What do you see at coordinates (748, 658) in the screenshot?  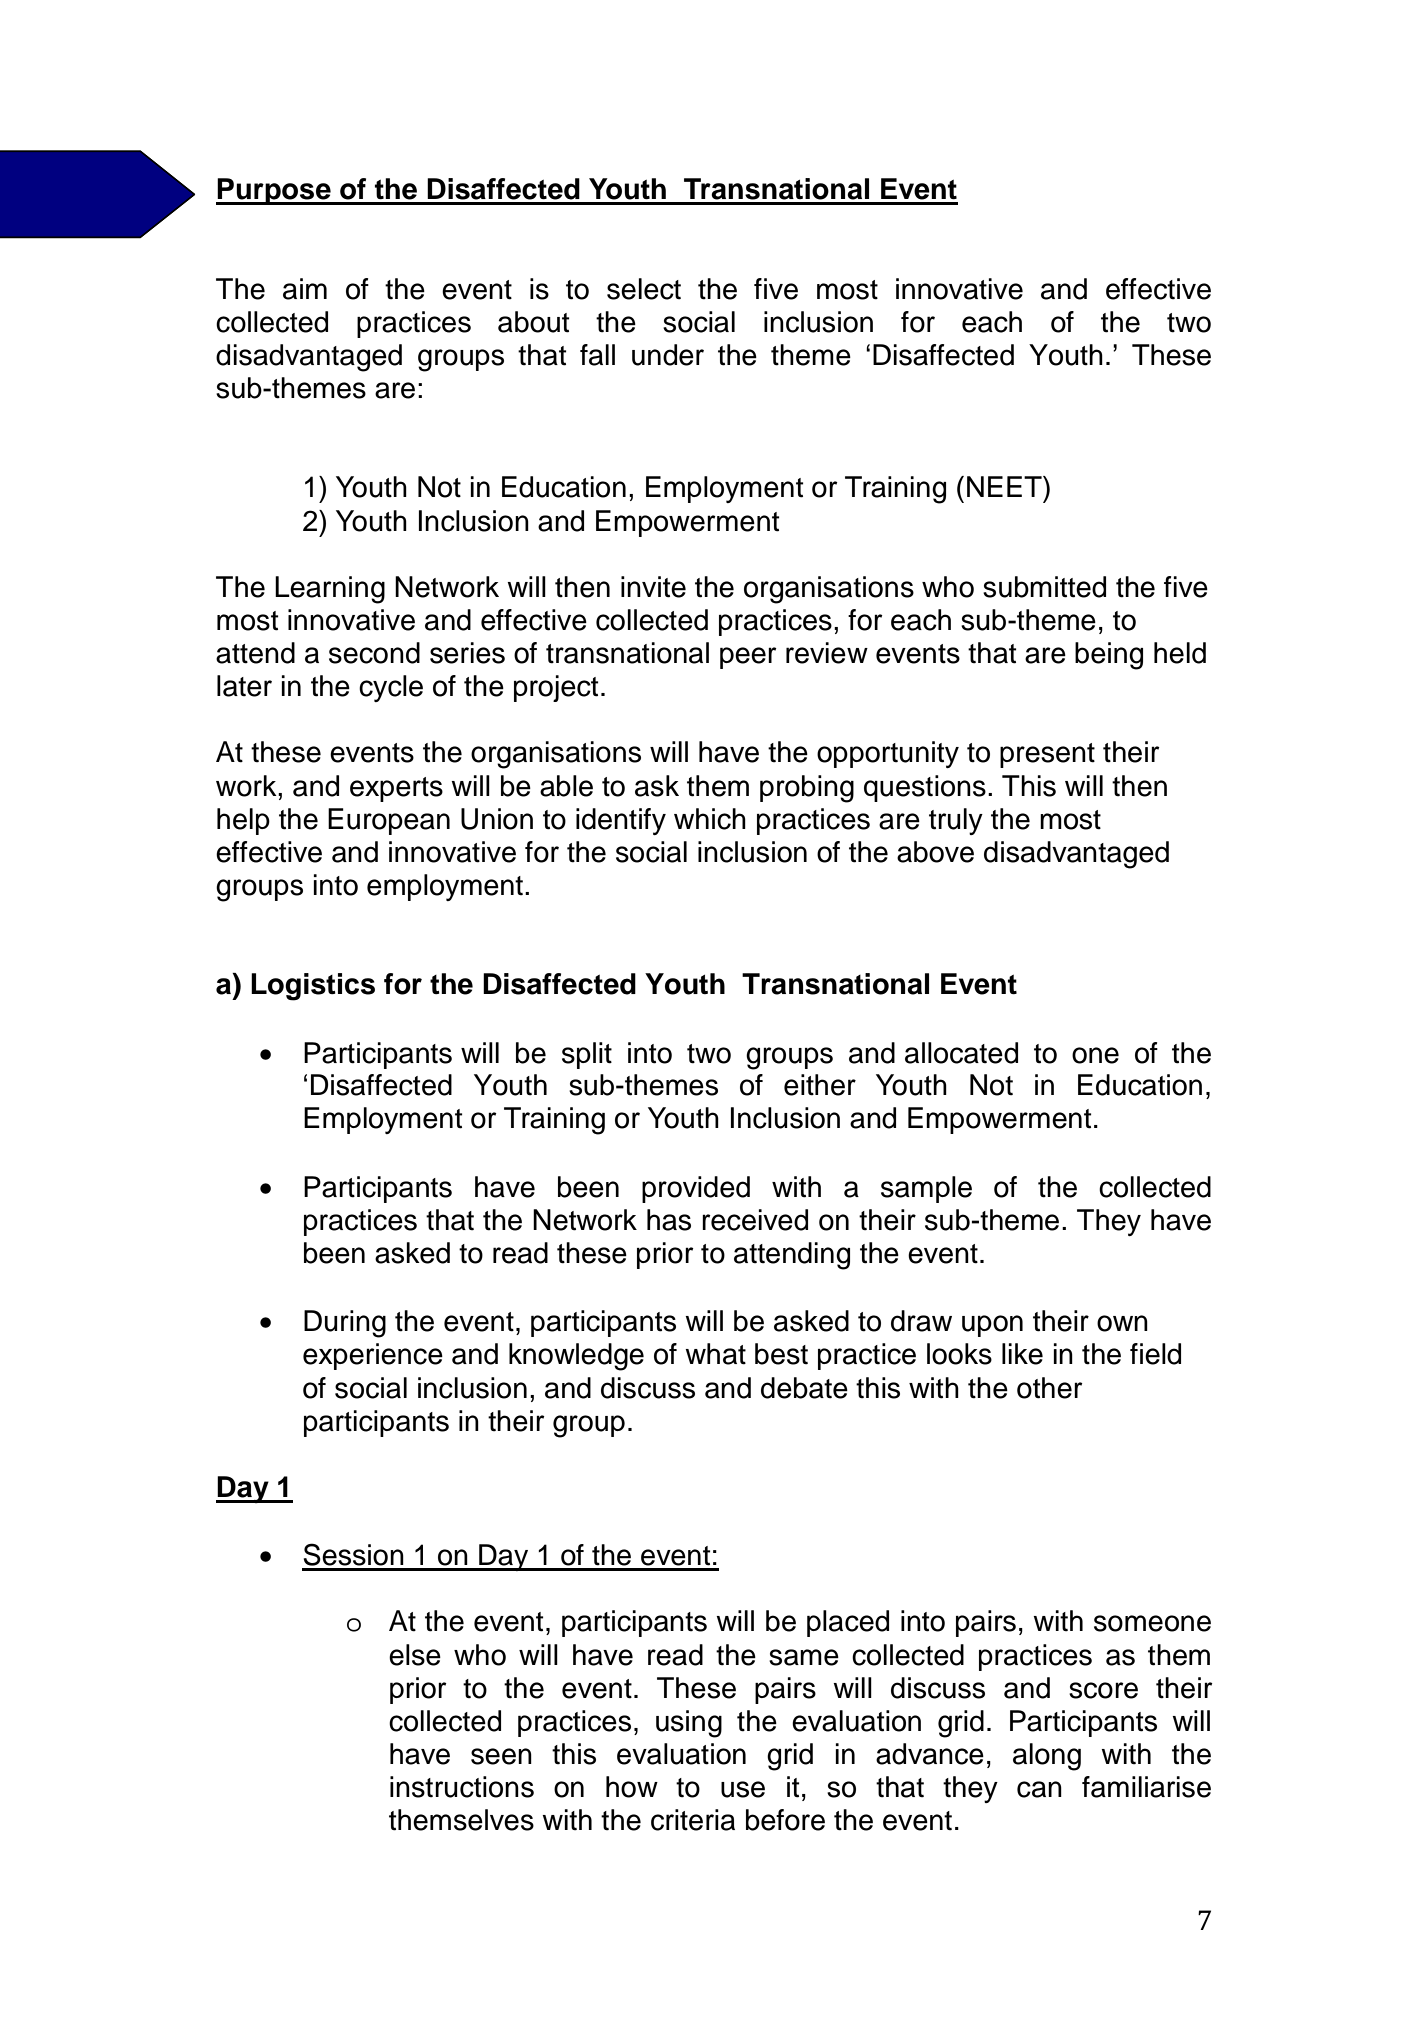 I see `peer` at bounding box center [748, 658].
